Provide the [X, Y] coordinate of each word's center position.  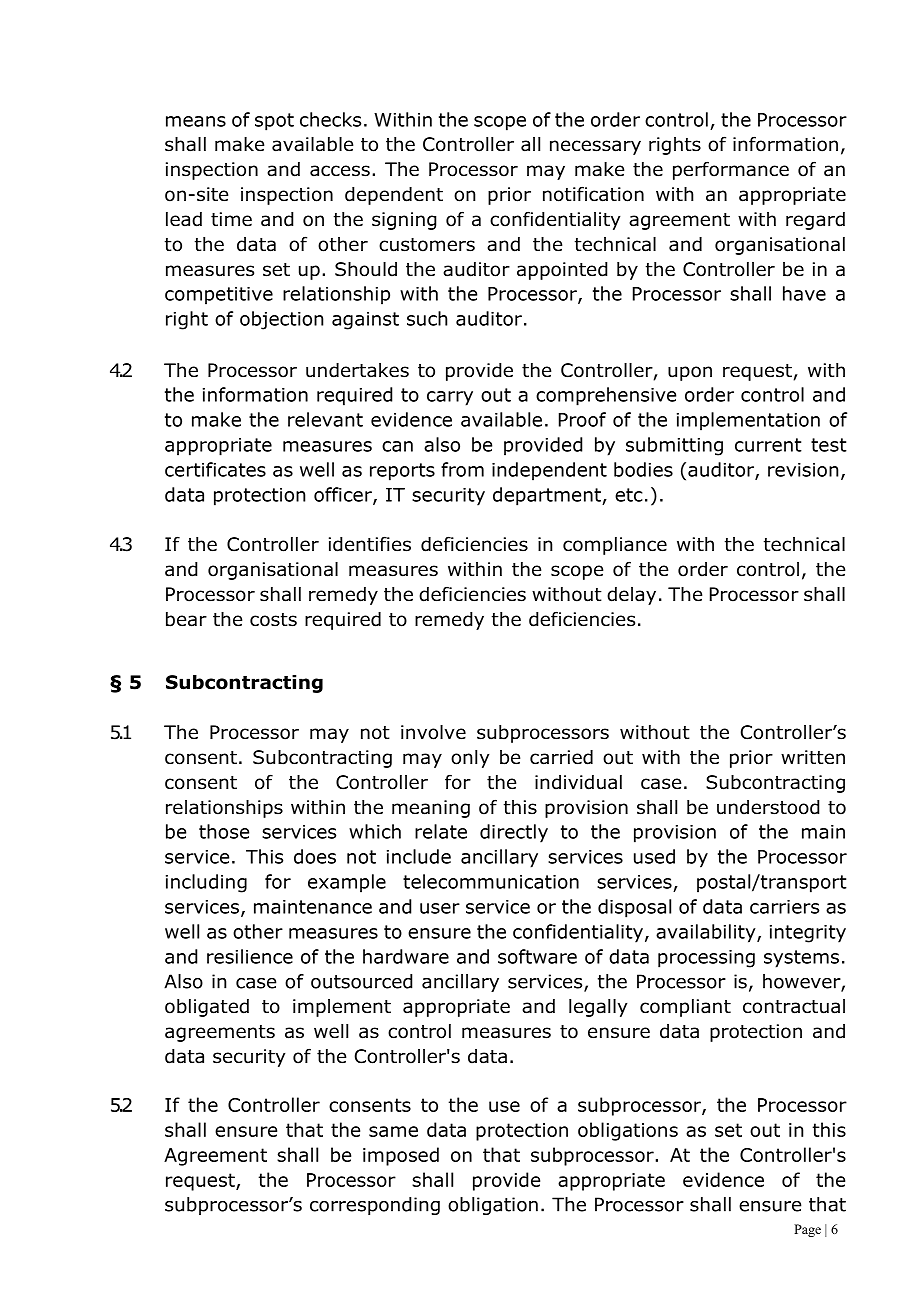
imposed [401, 1156]
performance [731, 170]
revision [803, 470]
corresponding [375, 1206]
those [224, 831]
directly [514, 833]
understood [768, 807]
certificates [215, 469]
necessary [595, 147]
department [548, 496]
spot [274, 122]
